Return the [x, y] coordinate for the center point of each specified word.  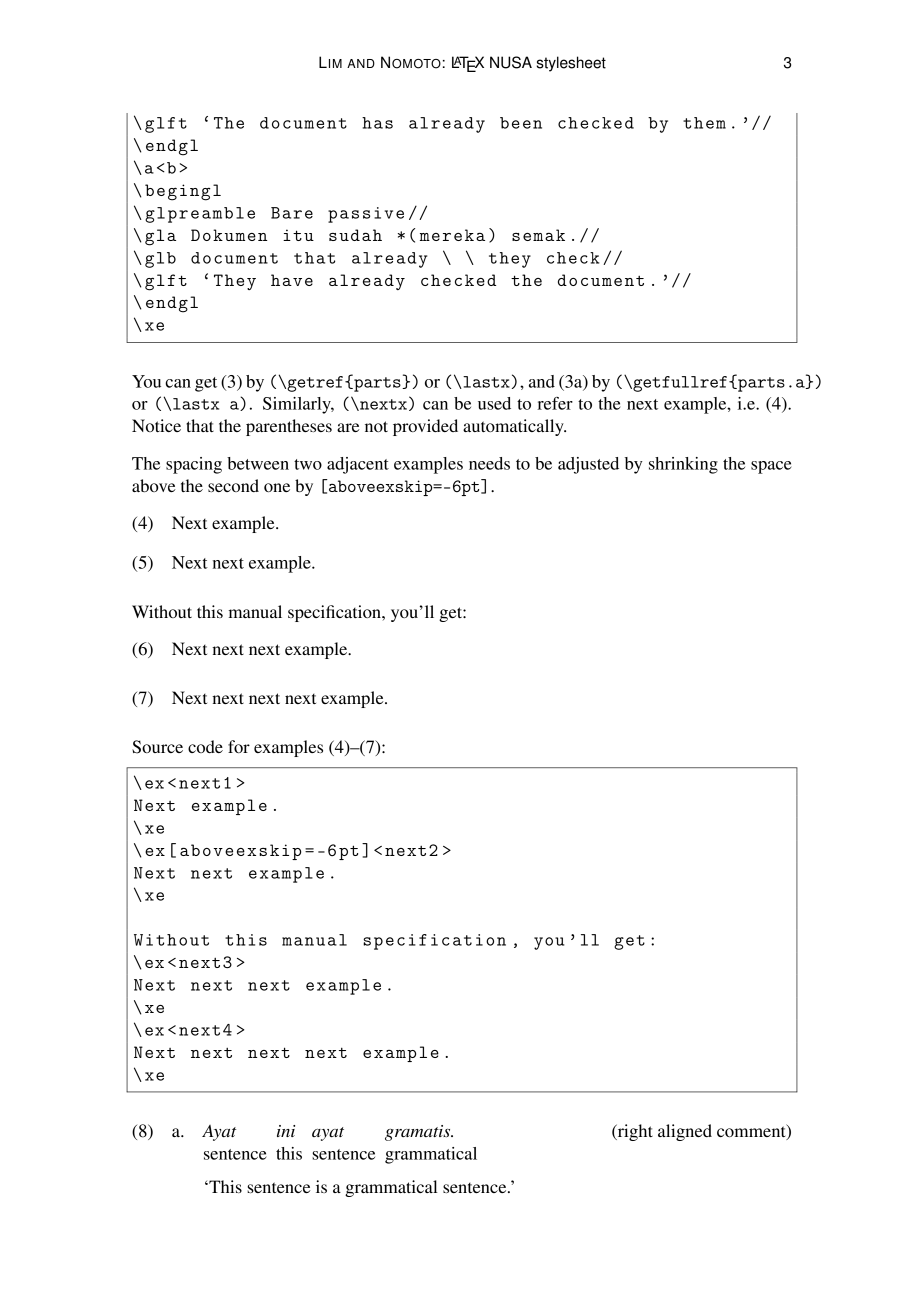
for [239, 746]
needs [489, 463]
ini [286, 1131]
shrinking [683, 465]
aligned [685, 1132]
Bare [292, 213]
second [233, 485]
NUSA [511, 62]
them [704, 123]
